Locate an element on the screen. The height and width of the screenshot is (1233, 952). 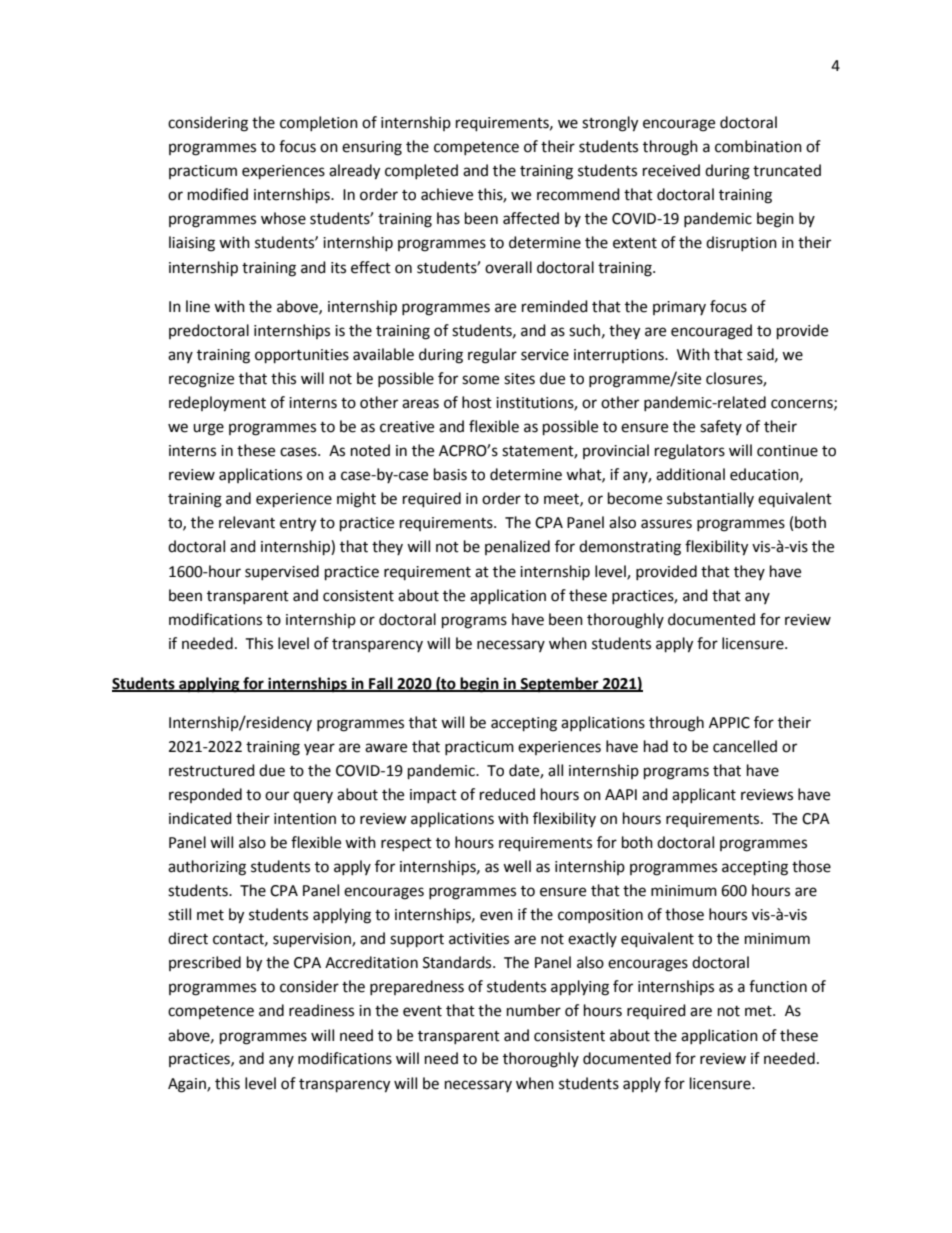
indicated is located at coordinates (200, 818).
